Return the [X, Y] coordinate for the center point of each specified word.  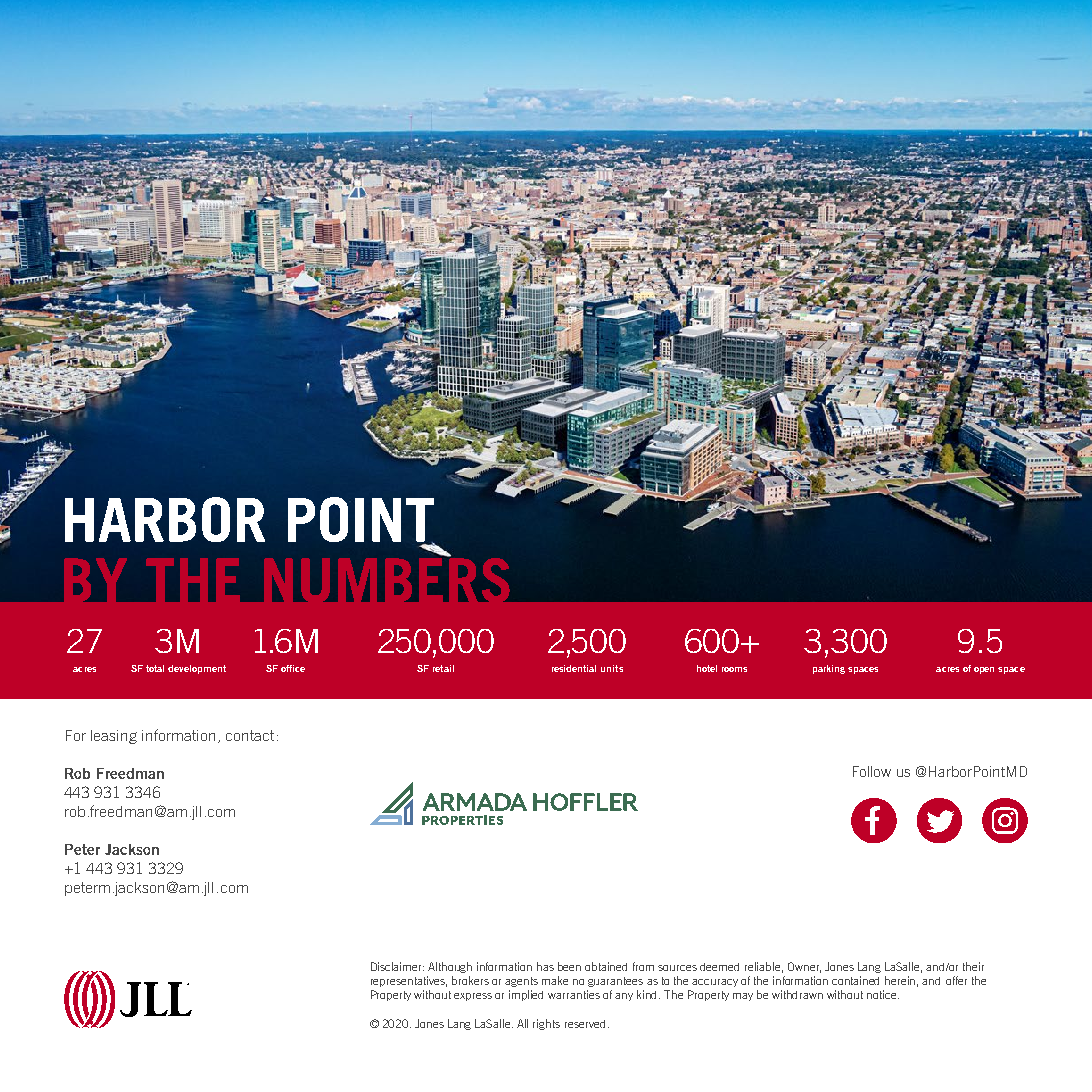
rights [546, 1024]
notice [883, 994]
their [973, 966]
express [473, 997]
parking [829, 669]
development [197, 669]
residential [574, 668]
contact [250, 735]
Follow [872, 771]
